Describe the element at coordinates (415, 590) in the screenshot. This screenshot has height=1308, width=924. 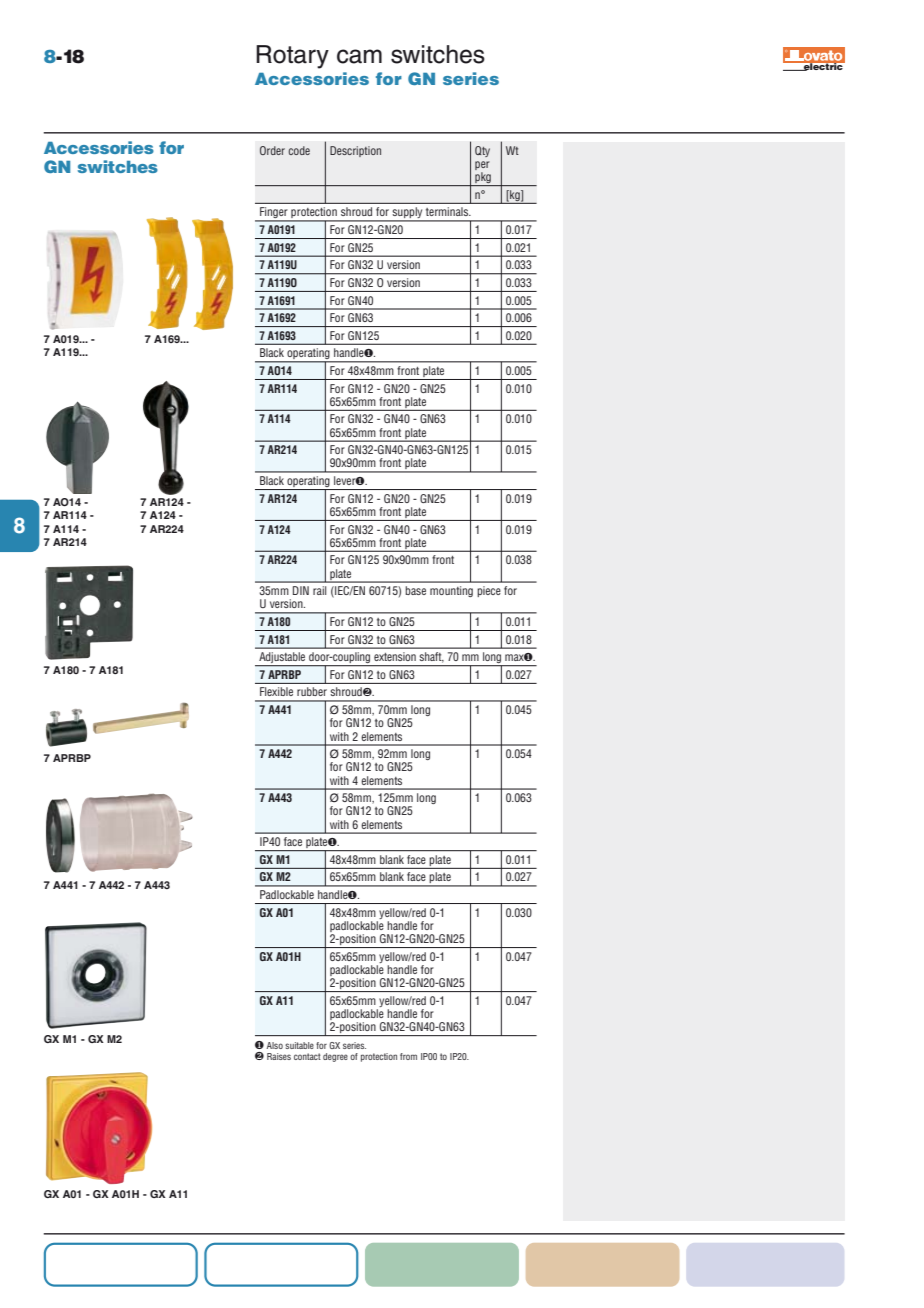
I see `base` at that location.
